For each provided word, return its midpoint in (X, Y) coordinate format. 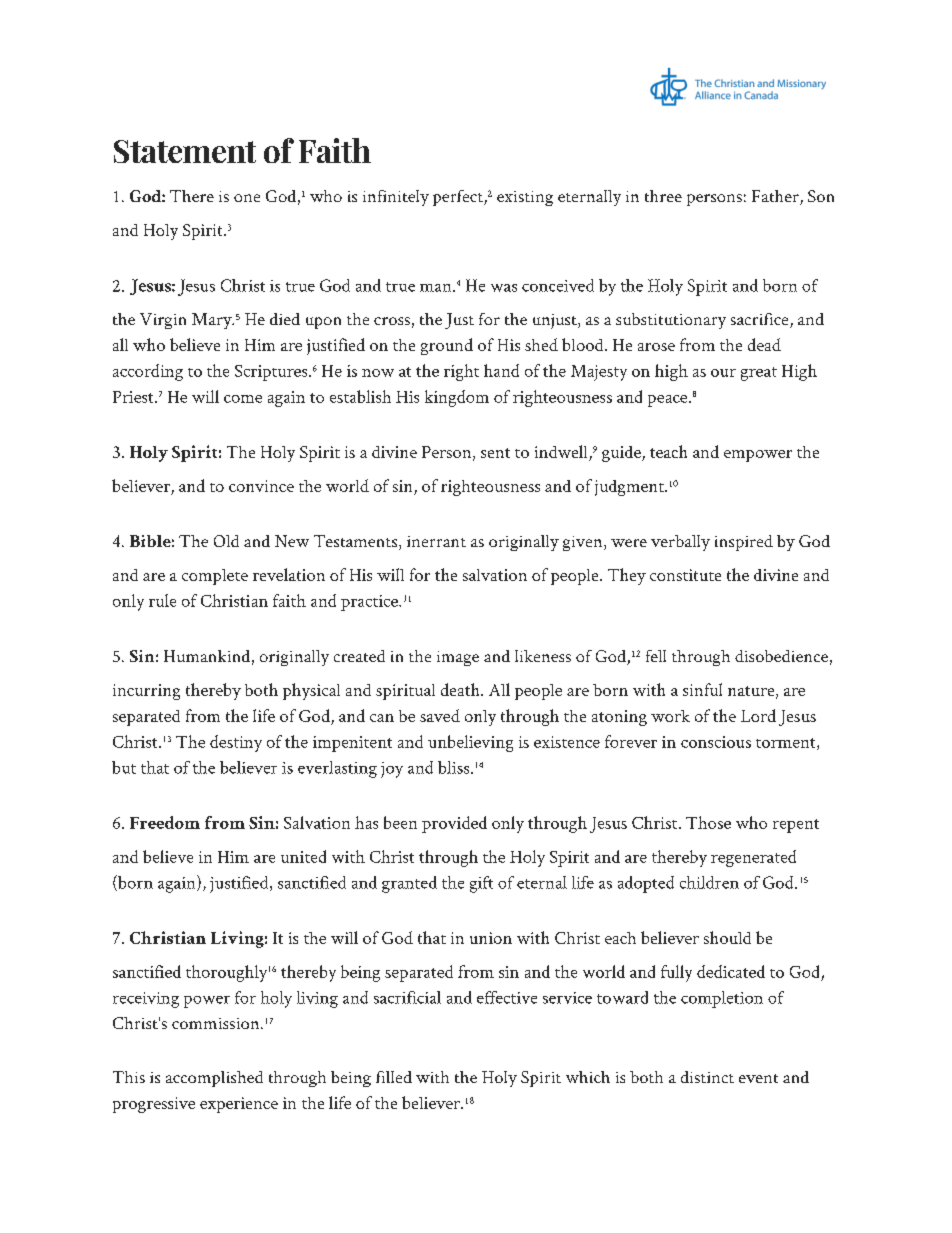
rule (162, 600)
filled (394, 1077)
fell (656, 656)
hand (501, 370)
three (663, 196)
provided (454, 824)
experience (239, 1105)
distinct (707, 1077)
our (723, 373)
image (458, 658)
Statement (185, 151)
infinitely (396, 198)
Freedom (165, 822)
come (243, 399)
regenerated (753, 858)
